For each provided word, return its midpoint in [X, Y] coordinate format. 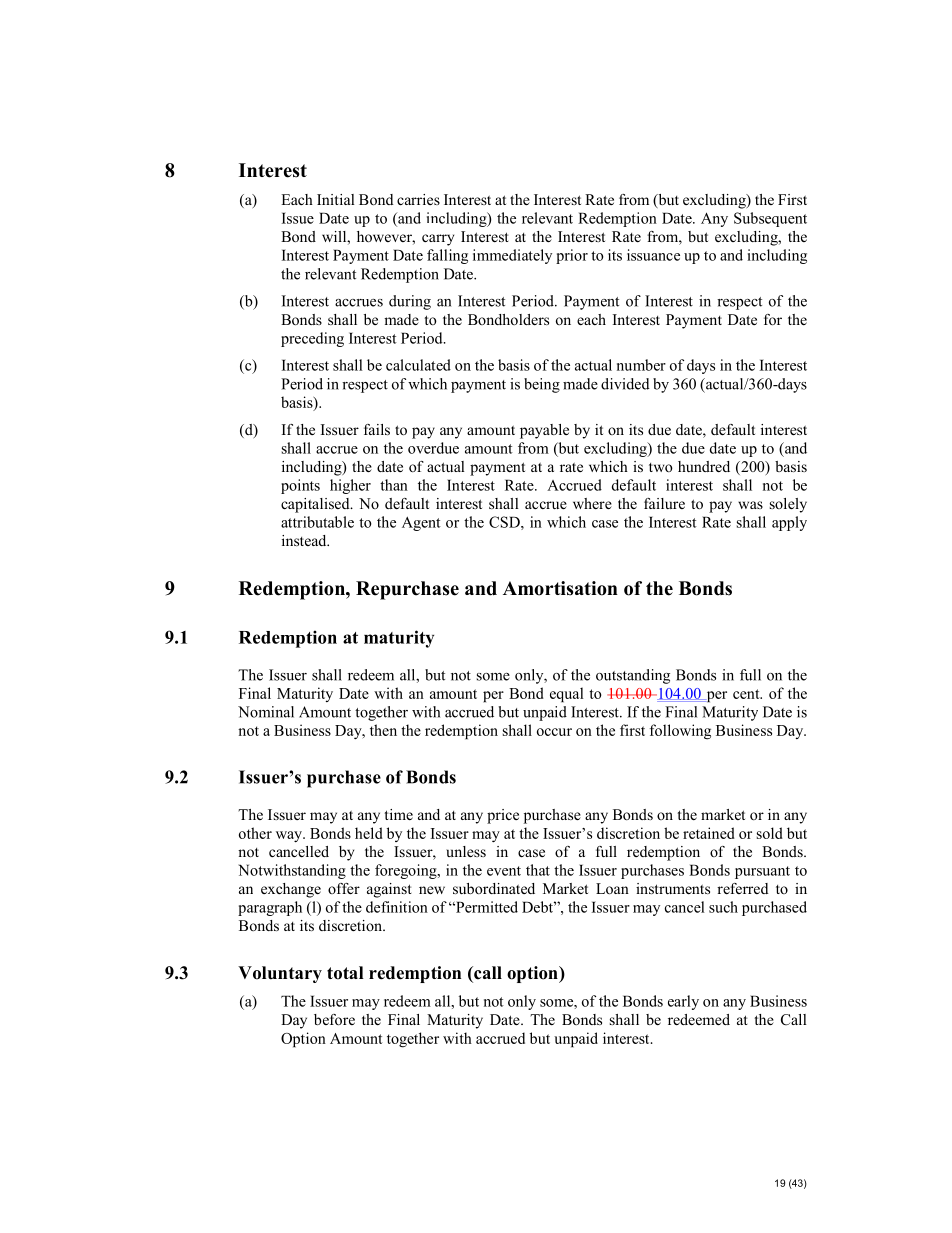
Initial [336, 199]
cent [747, 694]
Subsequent [770, 219]
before [334, 1019]
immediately [512, 256]
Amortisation [560, 588]
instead [305, 540]
